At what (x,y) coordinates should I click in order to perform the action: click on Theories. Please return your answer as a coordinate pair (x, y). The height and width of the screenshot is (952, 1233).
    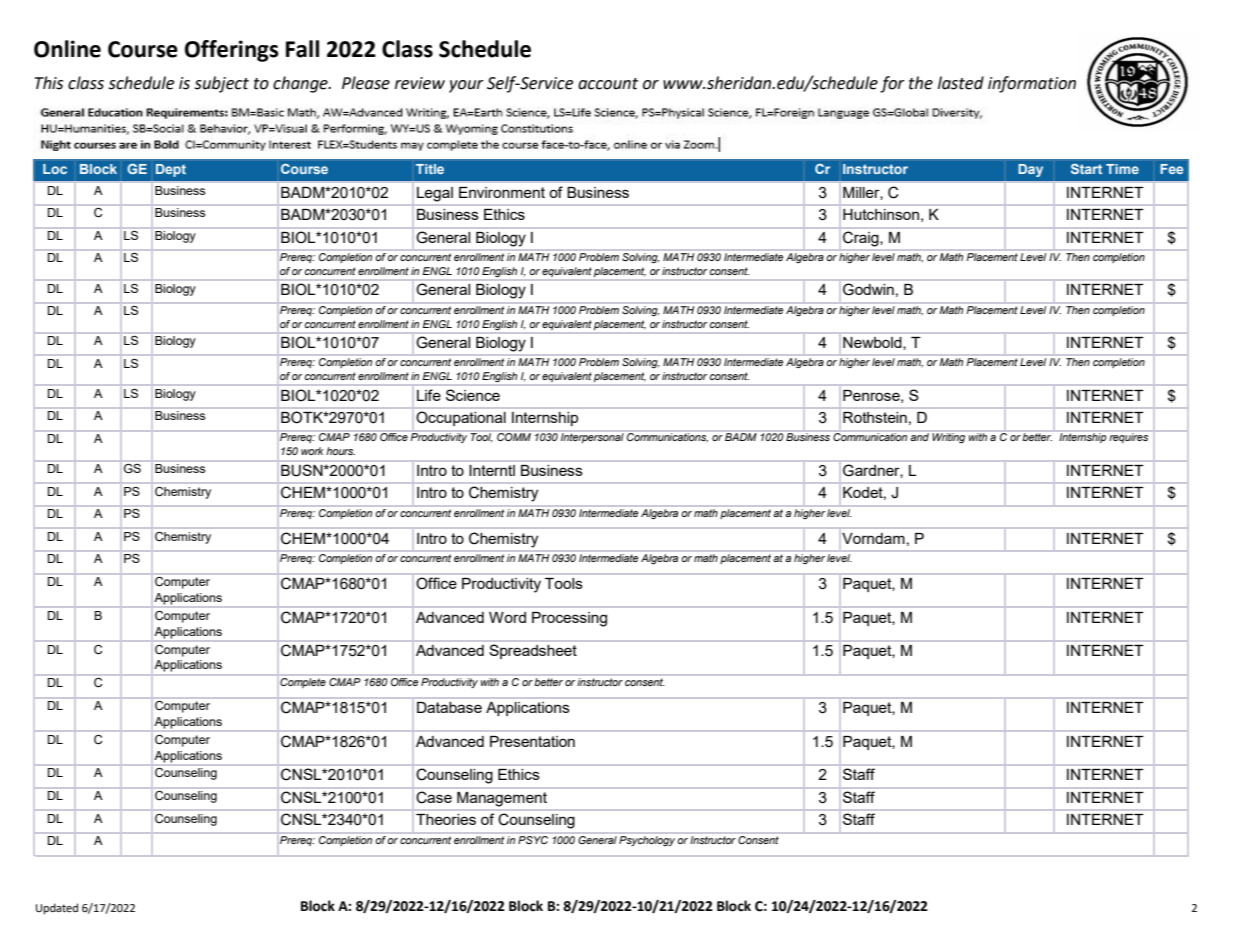
    Looking at the image, I should click on (446, 819).
